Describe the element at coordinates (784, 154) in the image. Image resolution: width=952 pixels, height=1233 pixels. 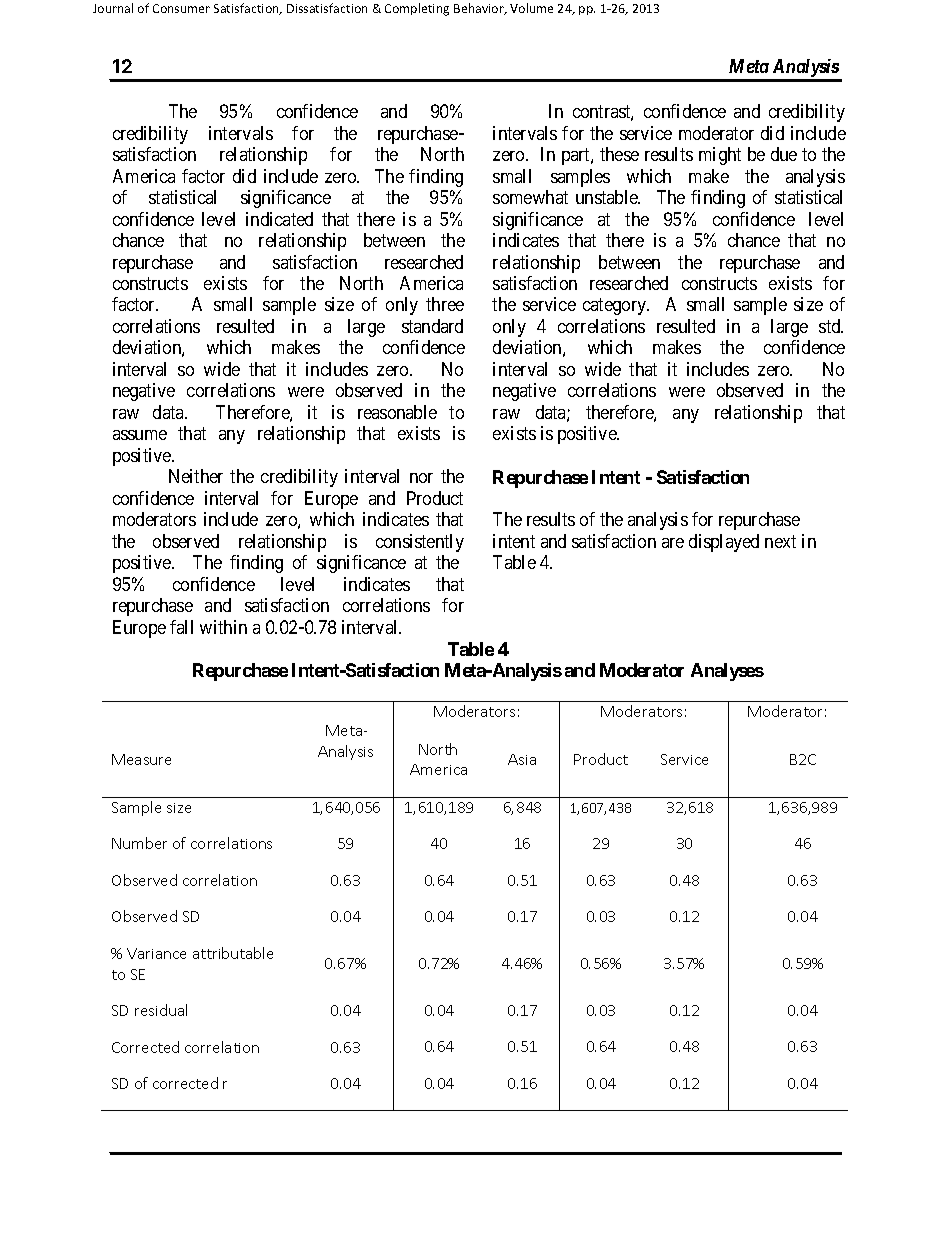
I see `due` at that location.
